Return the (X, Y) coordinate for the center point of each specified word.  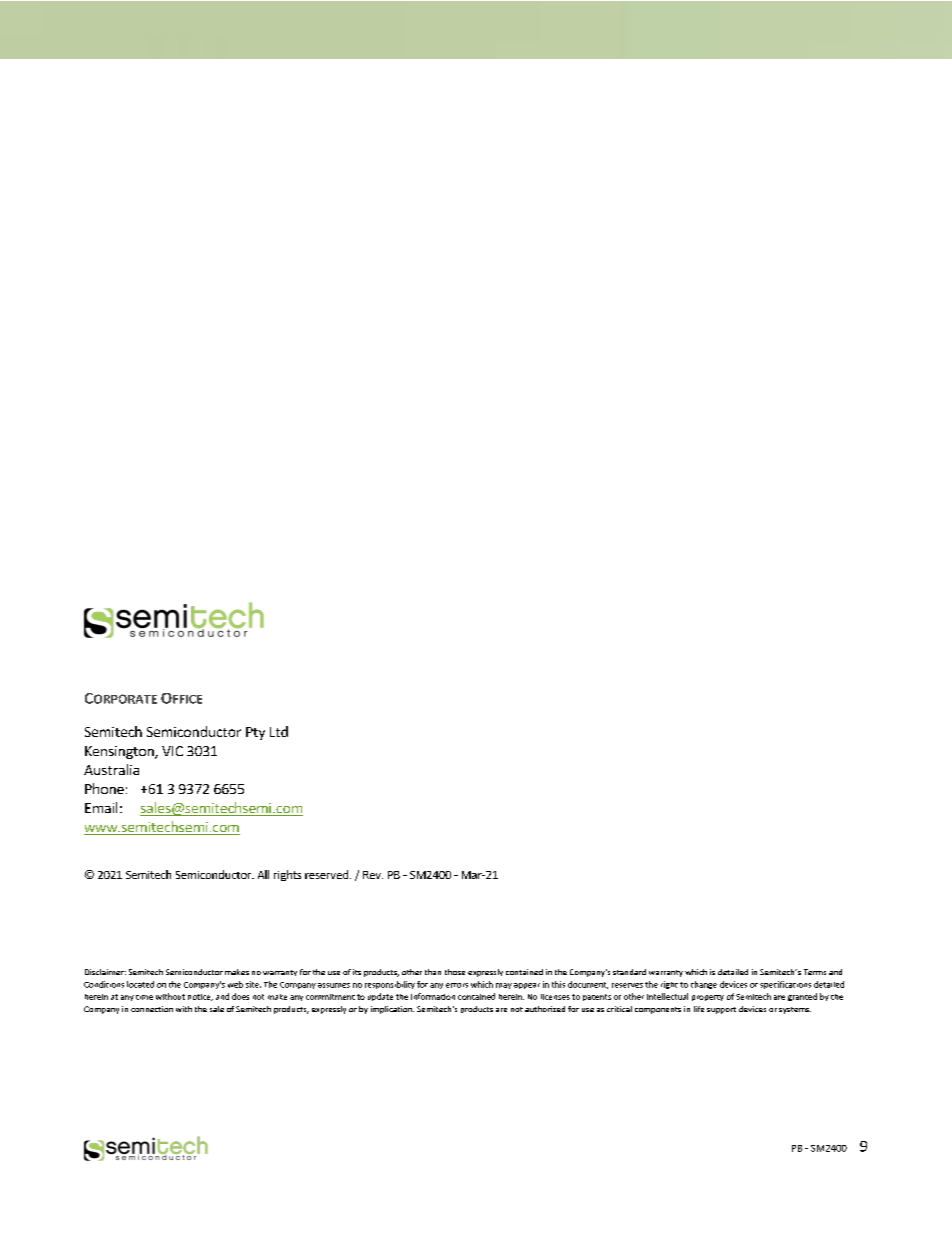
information (433, 996)
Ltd (279, 731)
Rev (373, 875)
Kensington (120, 752)
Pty (255, 733)
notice (200, 997)
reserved (326, 874)
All (263, 874)
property (708, 998)
